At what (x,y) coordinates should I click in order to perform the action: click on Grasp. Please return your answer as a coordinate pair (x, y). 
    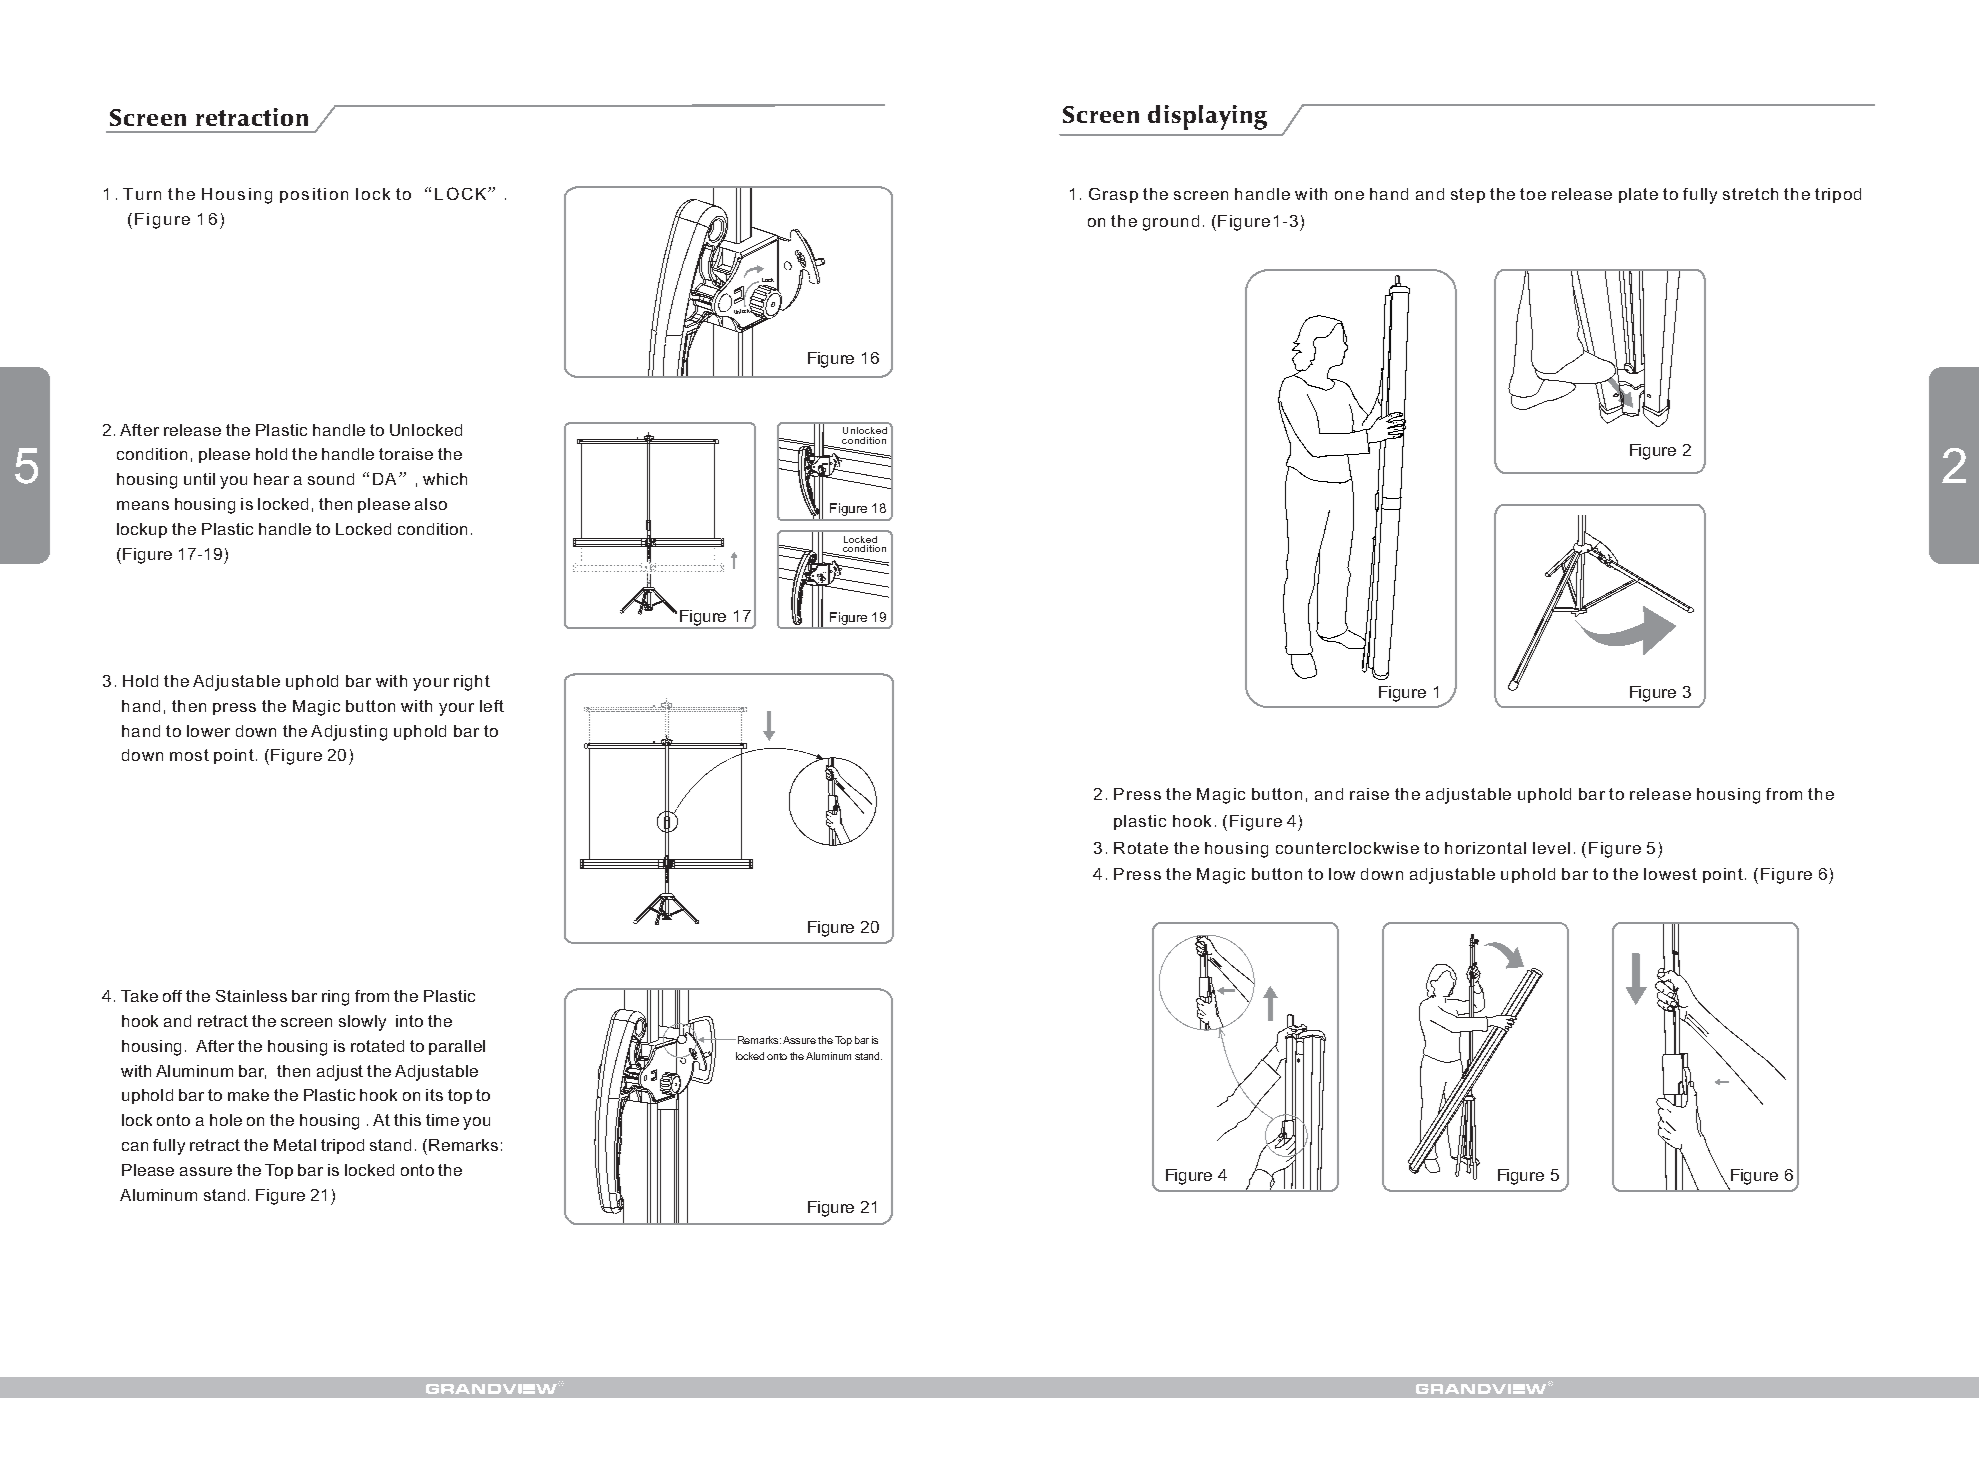
    Looking at the image, I should click on (1113, 195).
